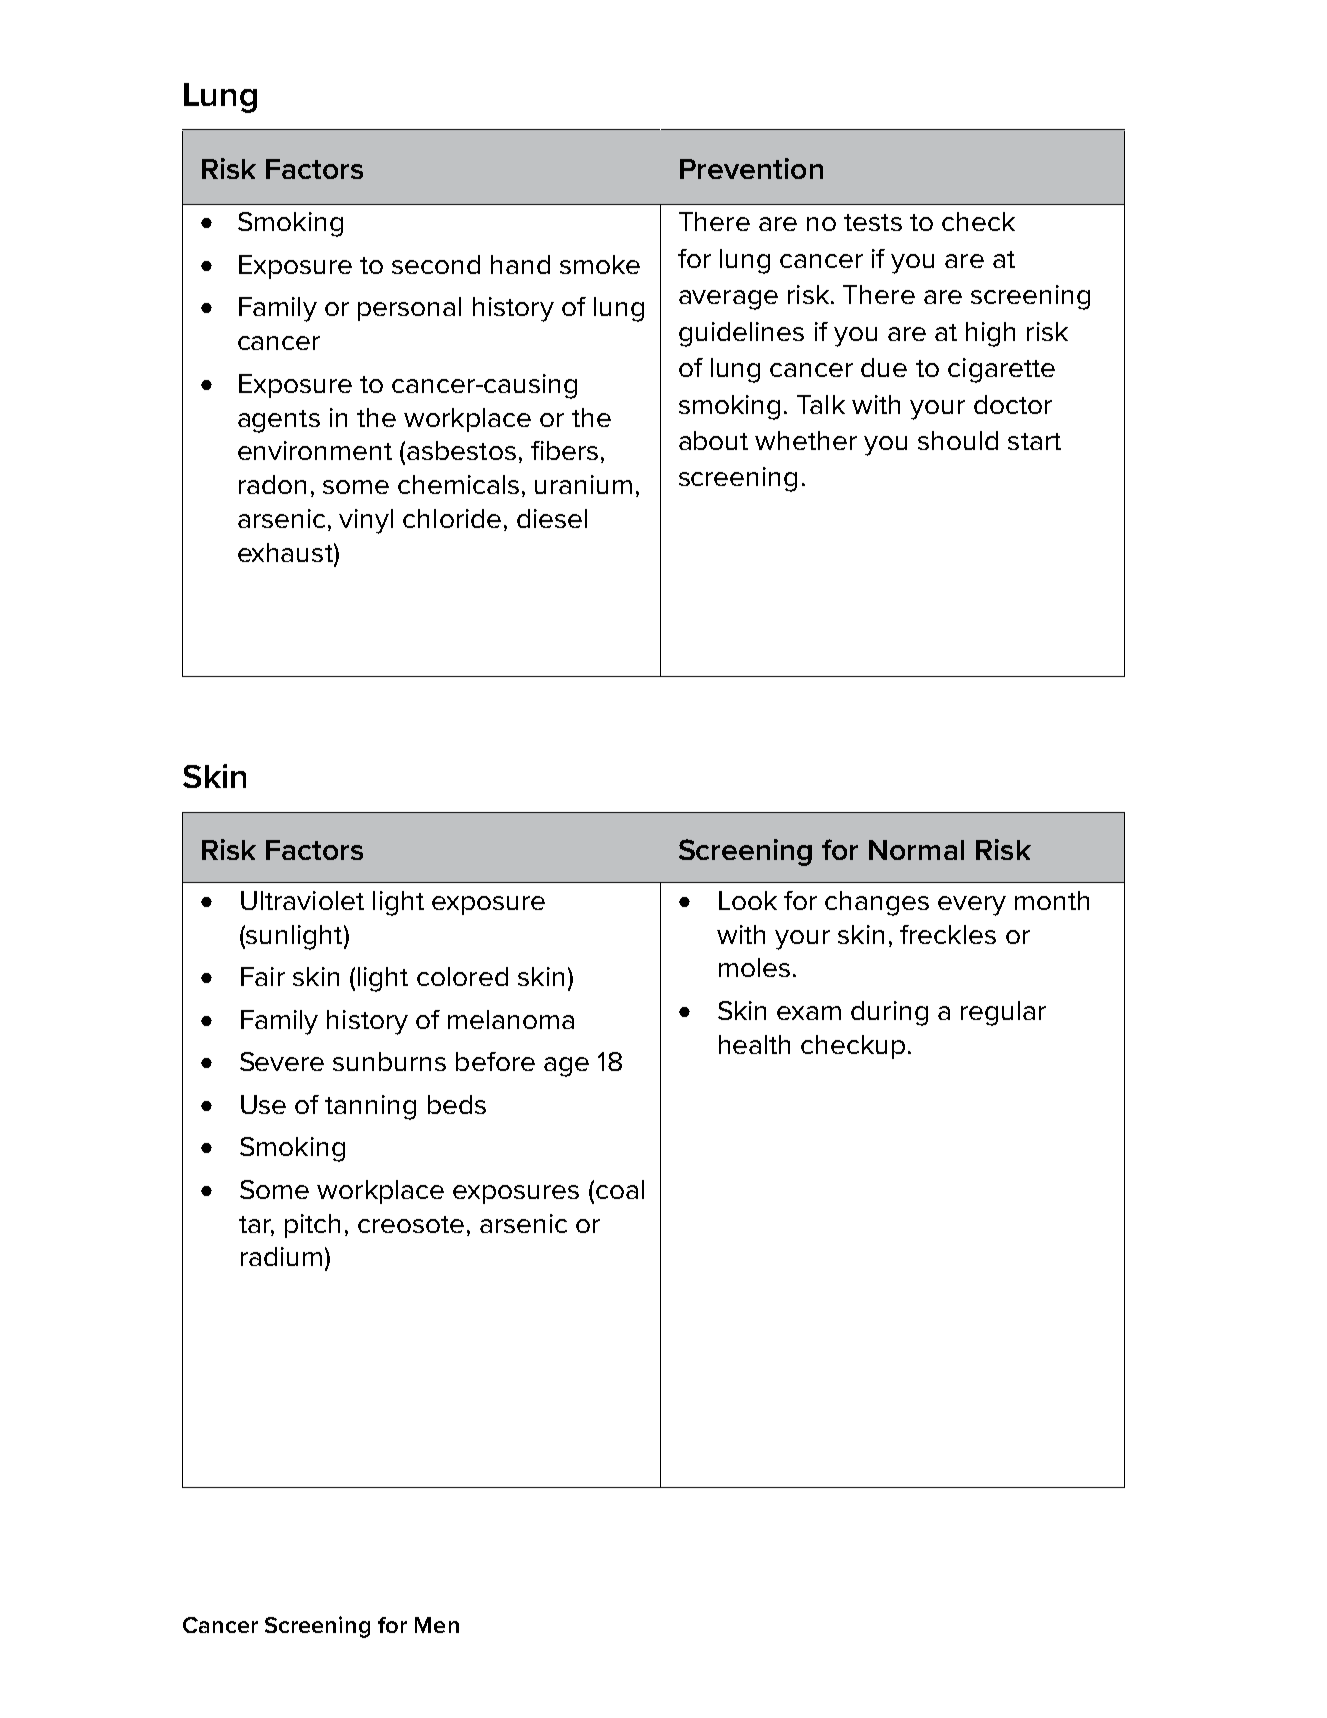 This screenshot has width=1327, height=1718. Describe the element at coordinates (312, 1226) in the screenshot. I see `pitch` at that location.
